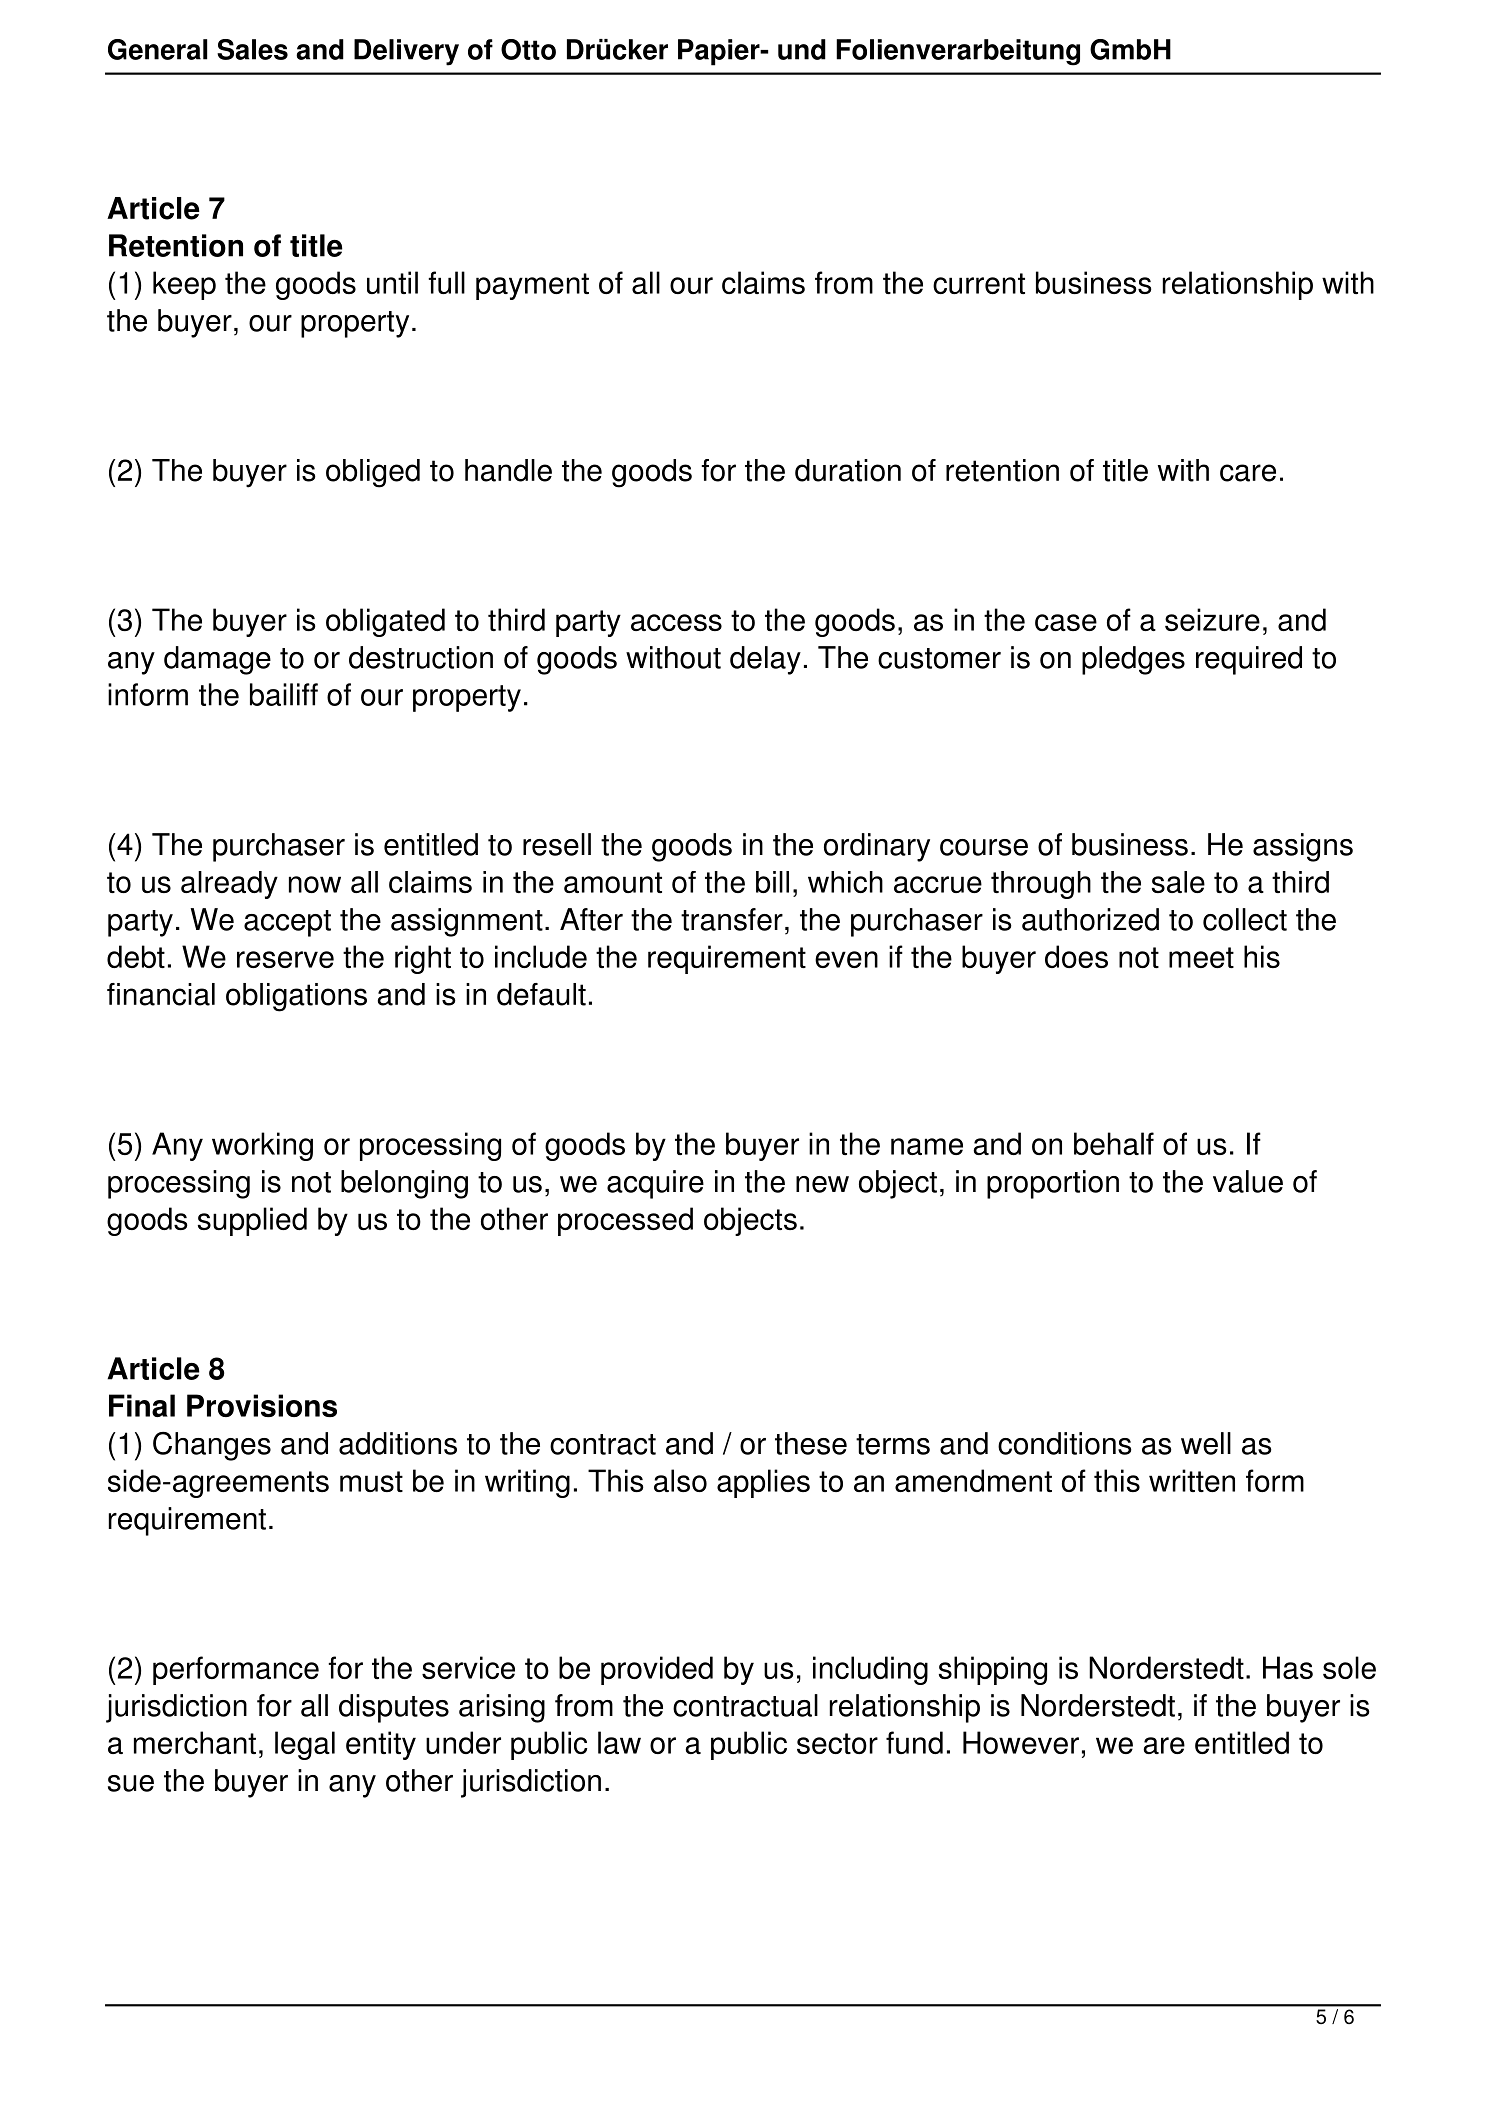 This screenshot has width=1486, height=2101. I want to click on legal, so click(305, 1745).
